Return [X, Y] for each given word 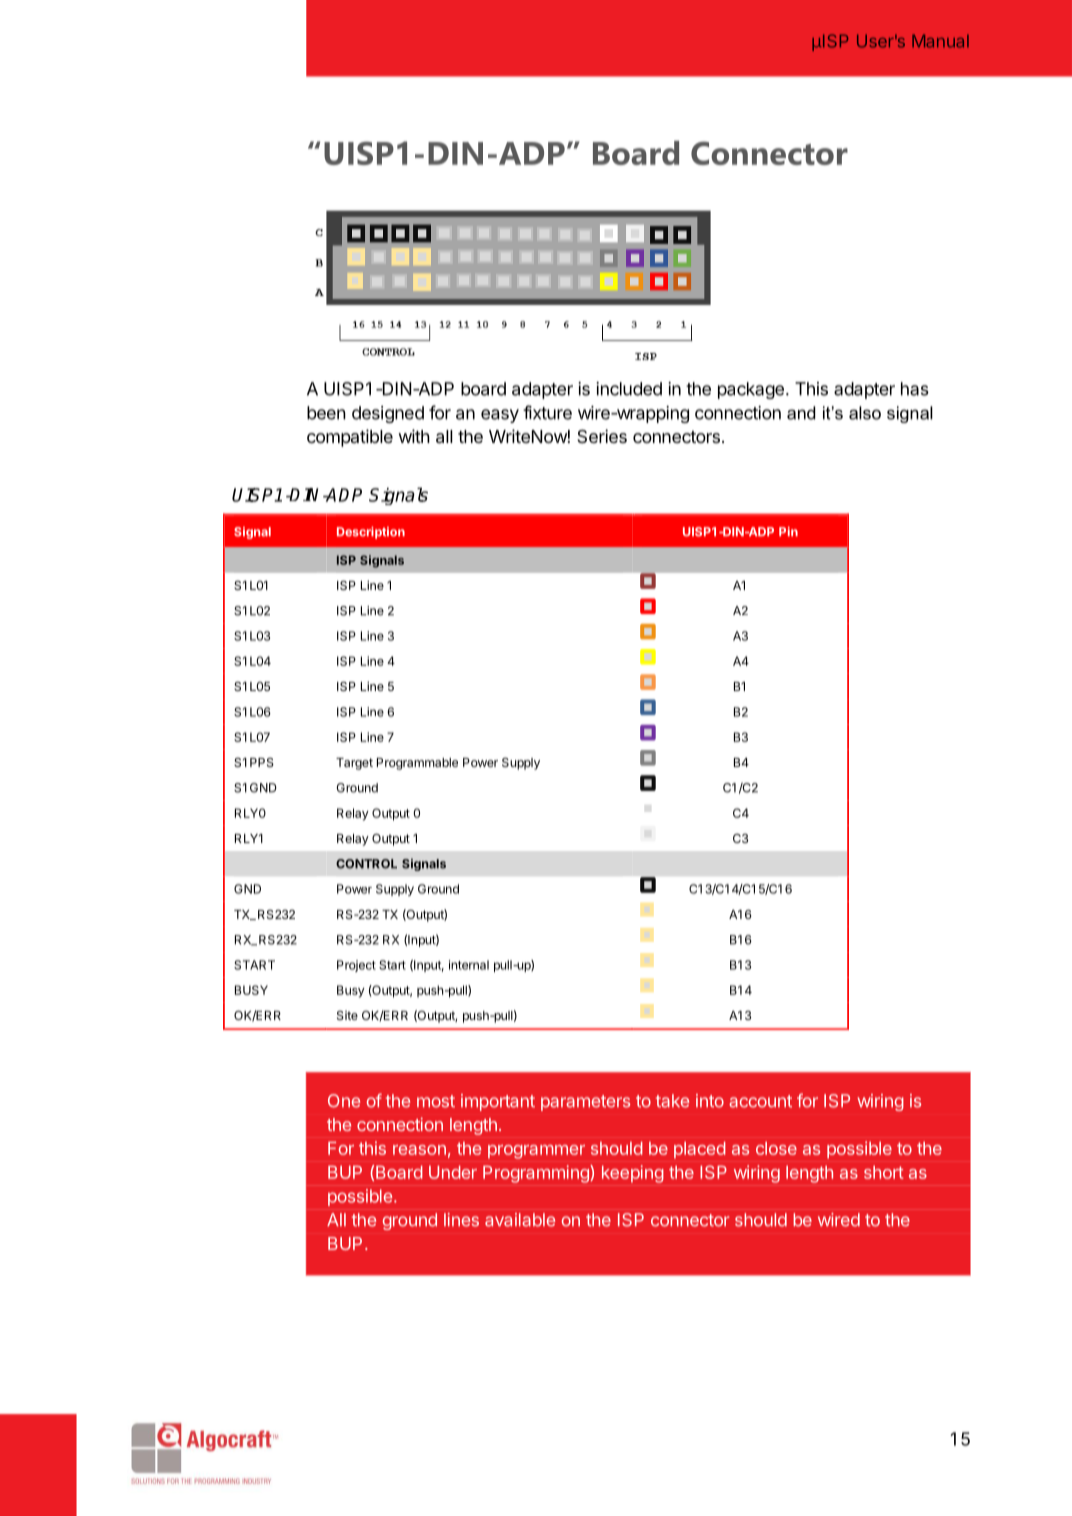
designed [388, 414]
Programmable [417, 764]
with [414, 436]
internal [469, 965]
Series [602, 436]
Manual [940, 41]
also [865, 413]
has [915, 389]
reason [419, 1150]
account [760, 1101]
